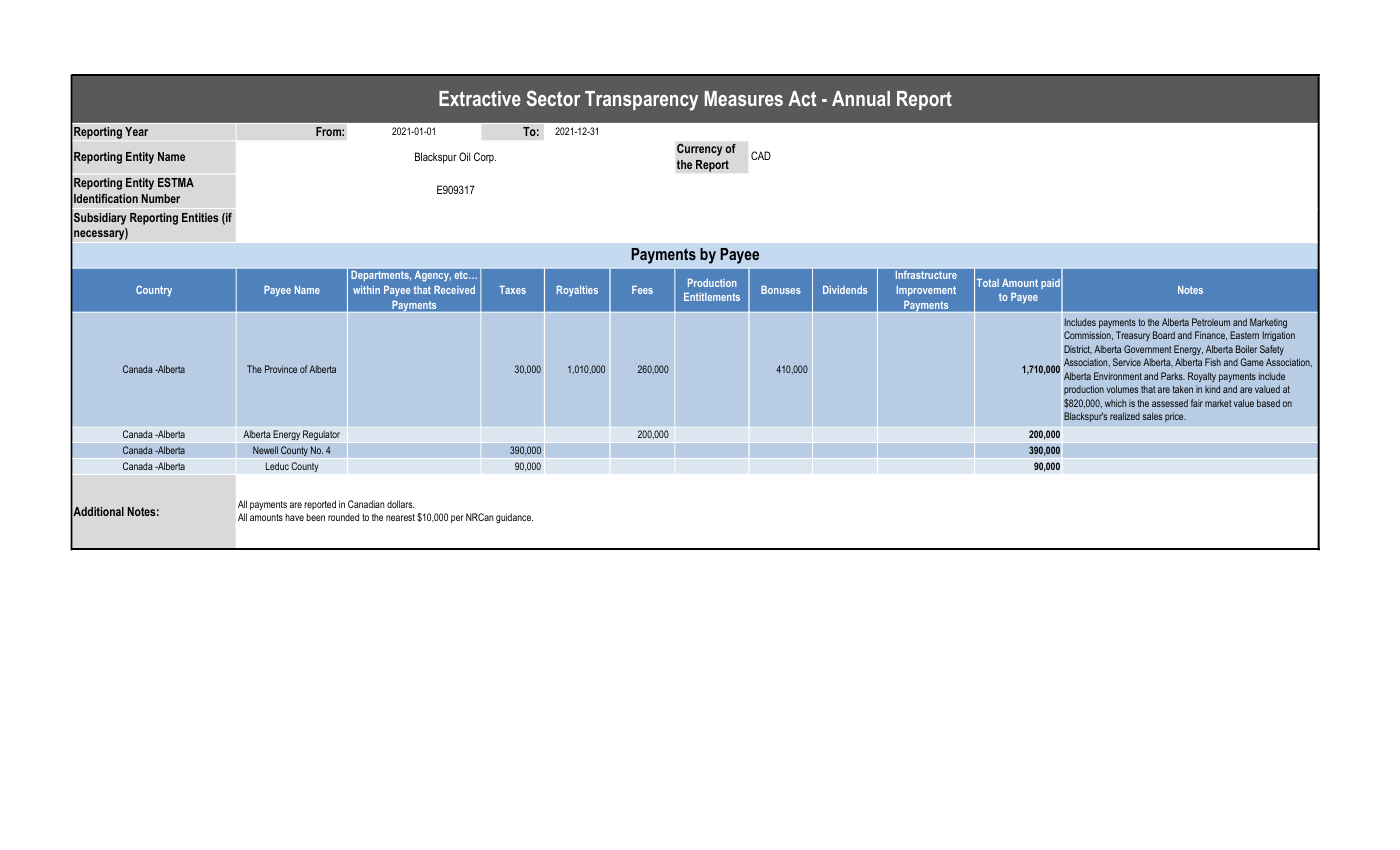 This page has height=850, width=1400. What do you see at coordinates (744, 98) in the page?
I see `Measures` at bounding box center [744, 98].
